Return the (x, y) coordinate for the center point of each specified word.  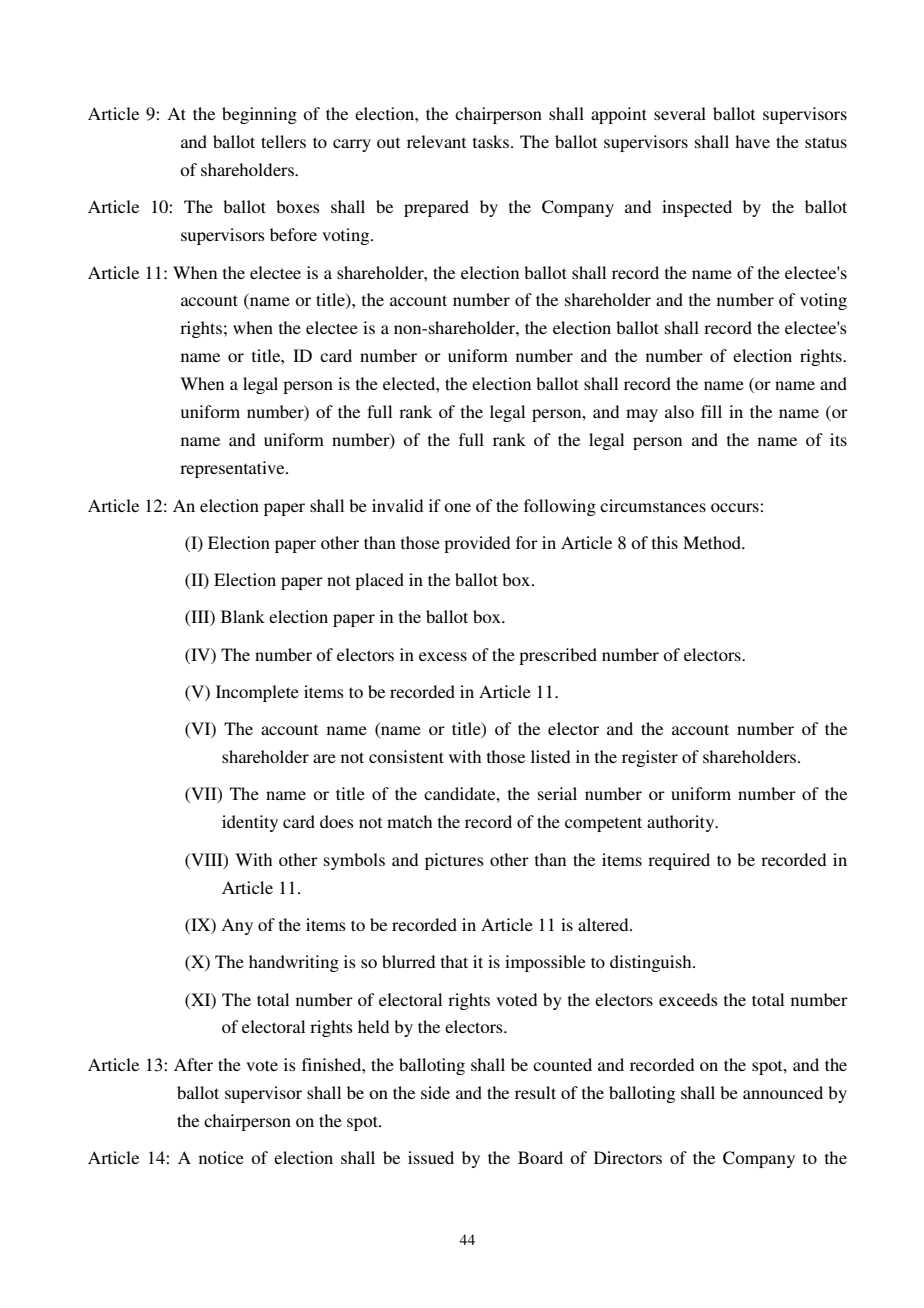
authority (682, 823)
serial (557, 793)
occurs (736, 507)
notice (221, 1157)
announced (783, 1092)
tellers (283, 141)
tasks (492, 141)
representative (233, 469)
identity (250, 823)
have (752, 141)
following (560, 507)
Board (540, 1157)
